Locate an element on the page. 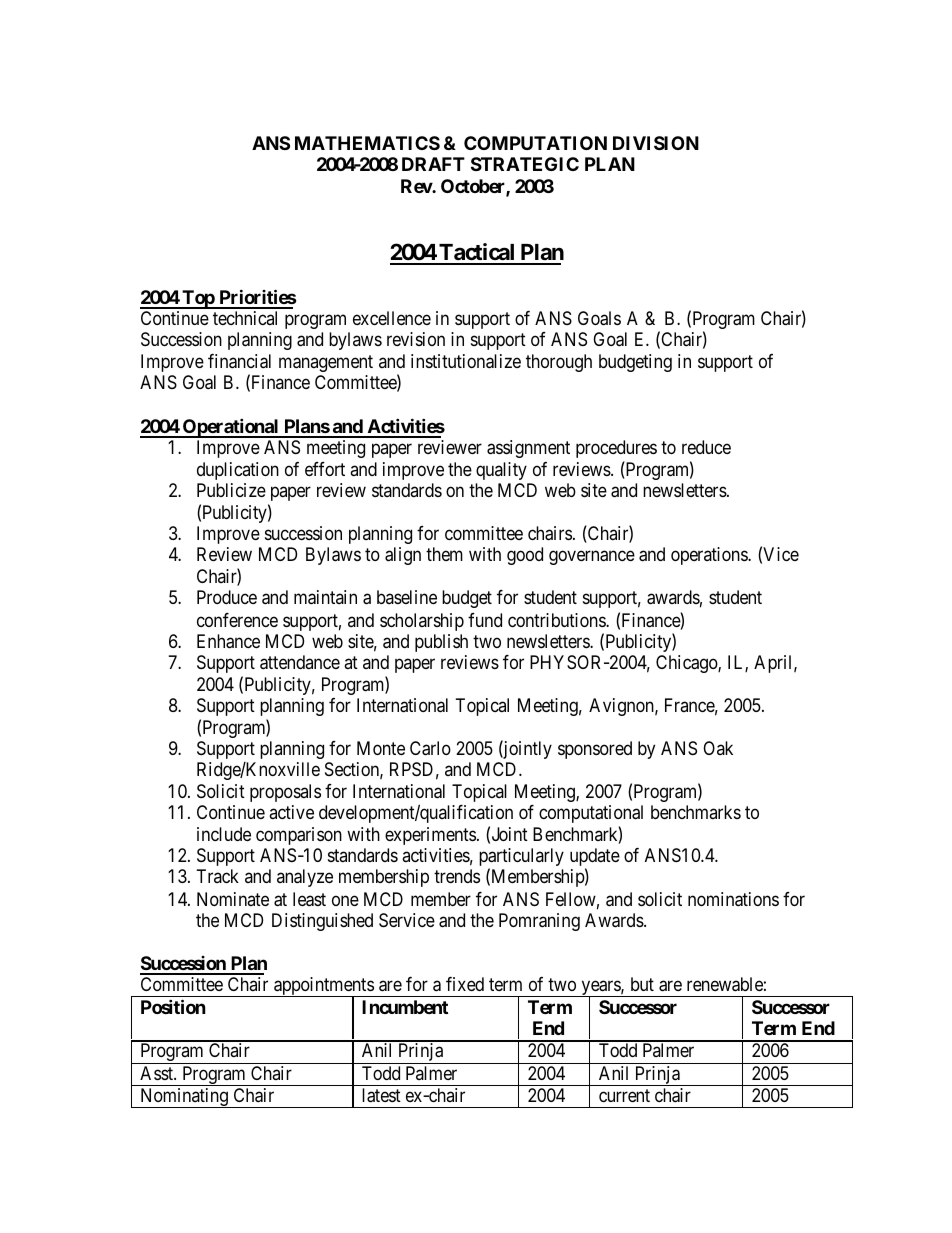 This image has height=1233, width=952. Nominating is located at coordinates (184, 1098).
